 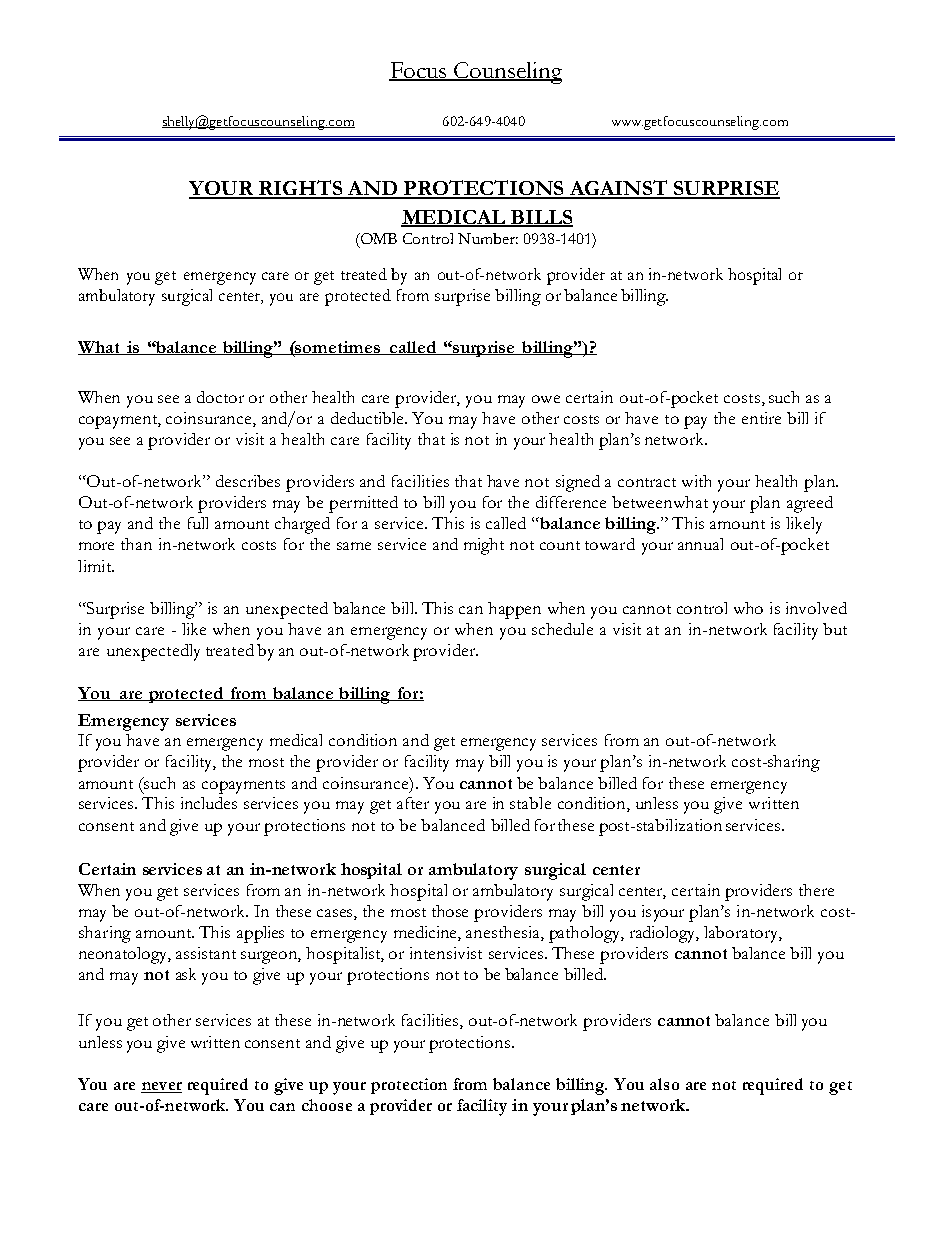 What do you see at coordinates (161, 1087) in the document?
I see `never` at bounding box center [161, 1087].
